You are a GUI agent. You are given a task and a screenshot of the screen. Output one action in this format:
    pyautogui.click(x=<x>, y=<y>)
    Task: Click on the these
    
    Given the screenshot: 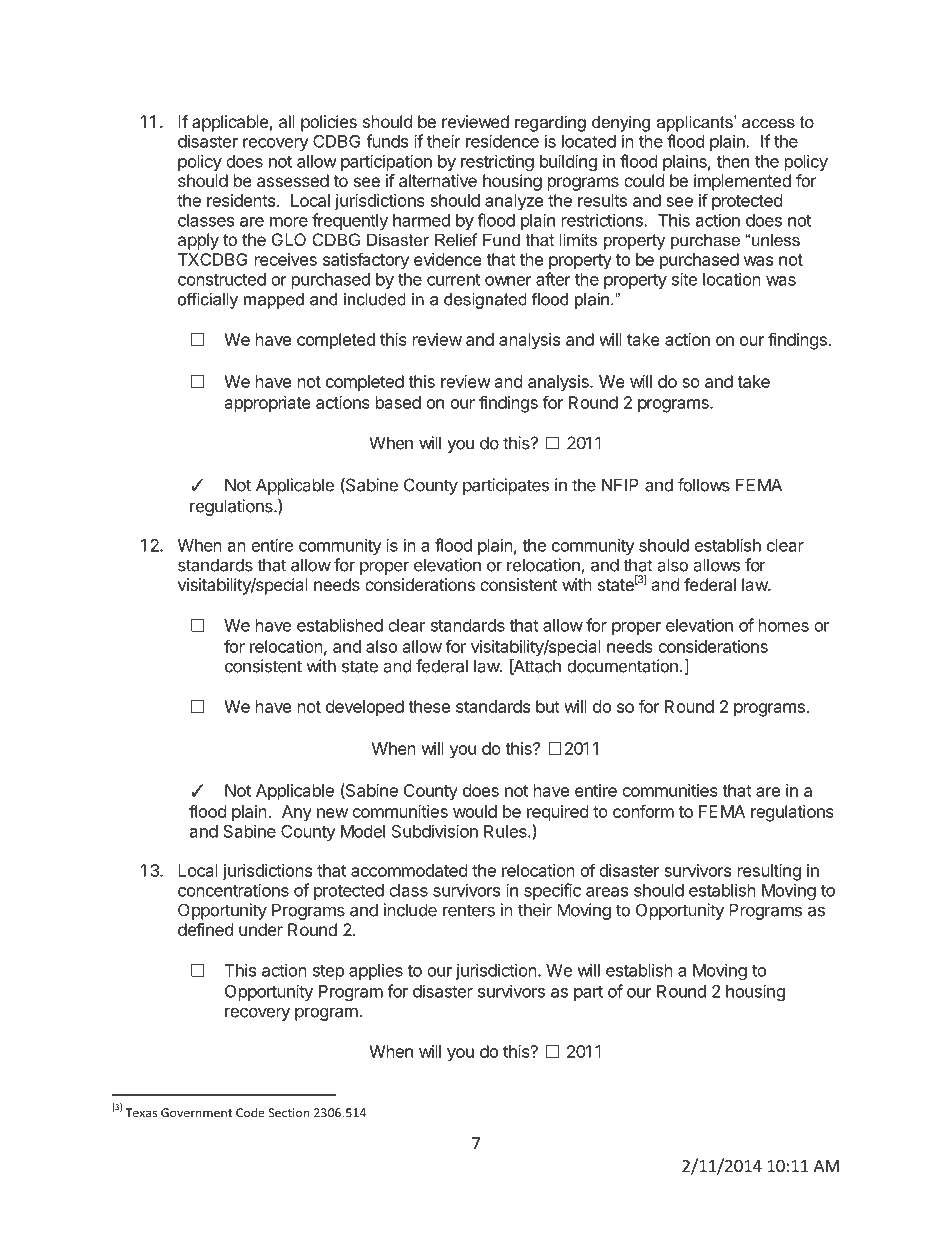 What is the action you would take?
    pyautogui.click(x=429, y=706)
